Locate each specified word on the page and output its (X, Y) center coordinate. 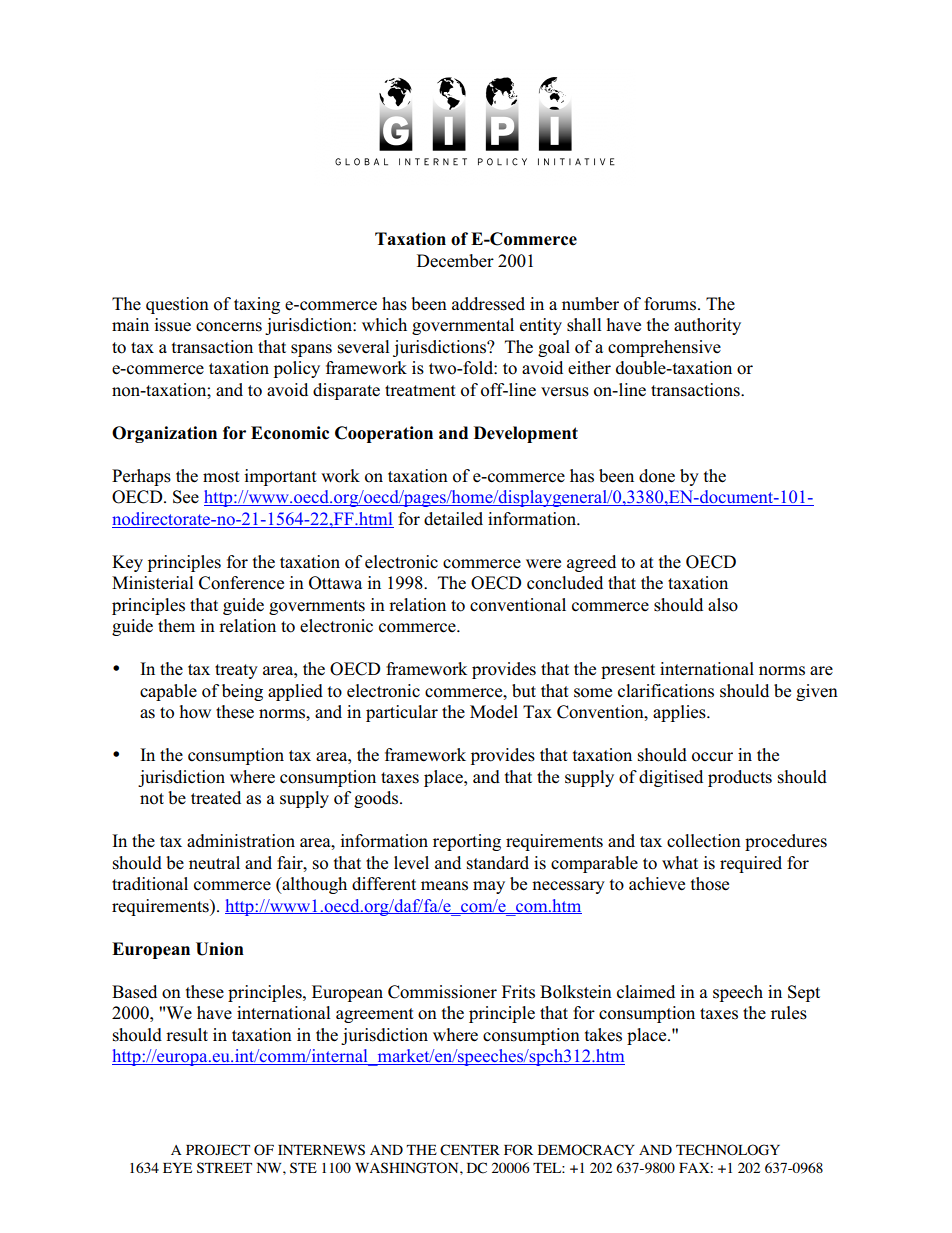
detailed (453, 519)
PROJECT (218, 1150)
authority (707, 326)
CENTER (470, 1150)
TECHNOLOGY (728, 1150)
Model (494, 712)
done (657, 476)
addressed (488, 304)
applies (680, 713)
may (489, 887)
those (710, 884)
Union (220, 949)
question (177, 305)
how (195, 712)
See (186, 497)
